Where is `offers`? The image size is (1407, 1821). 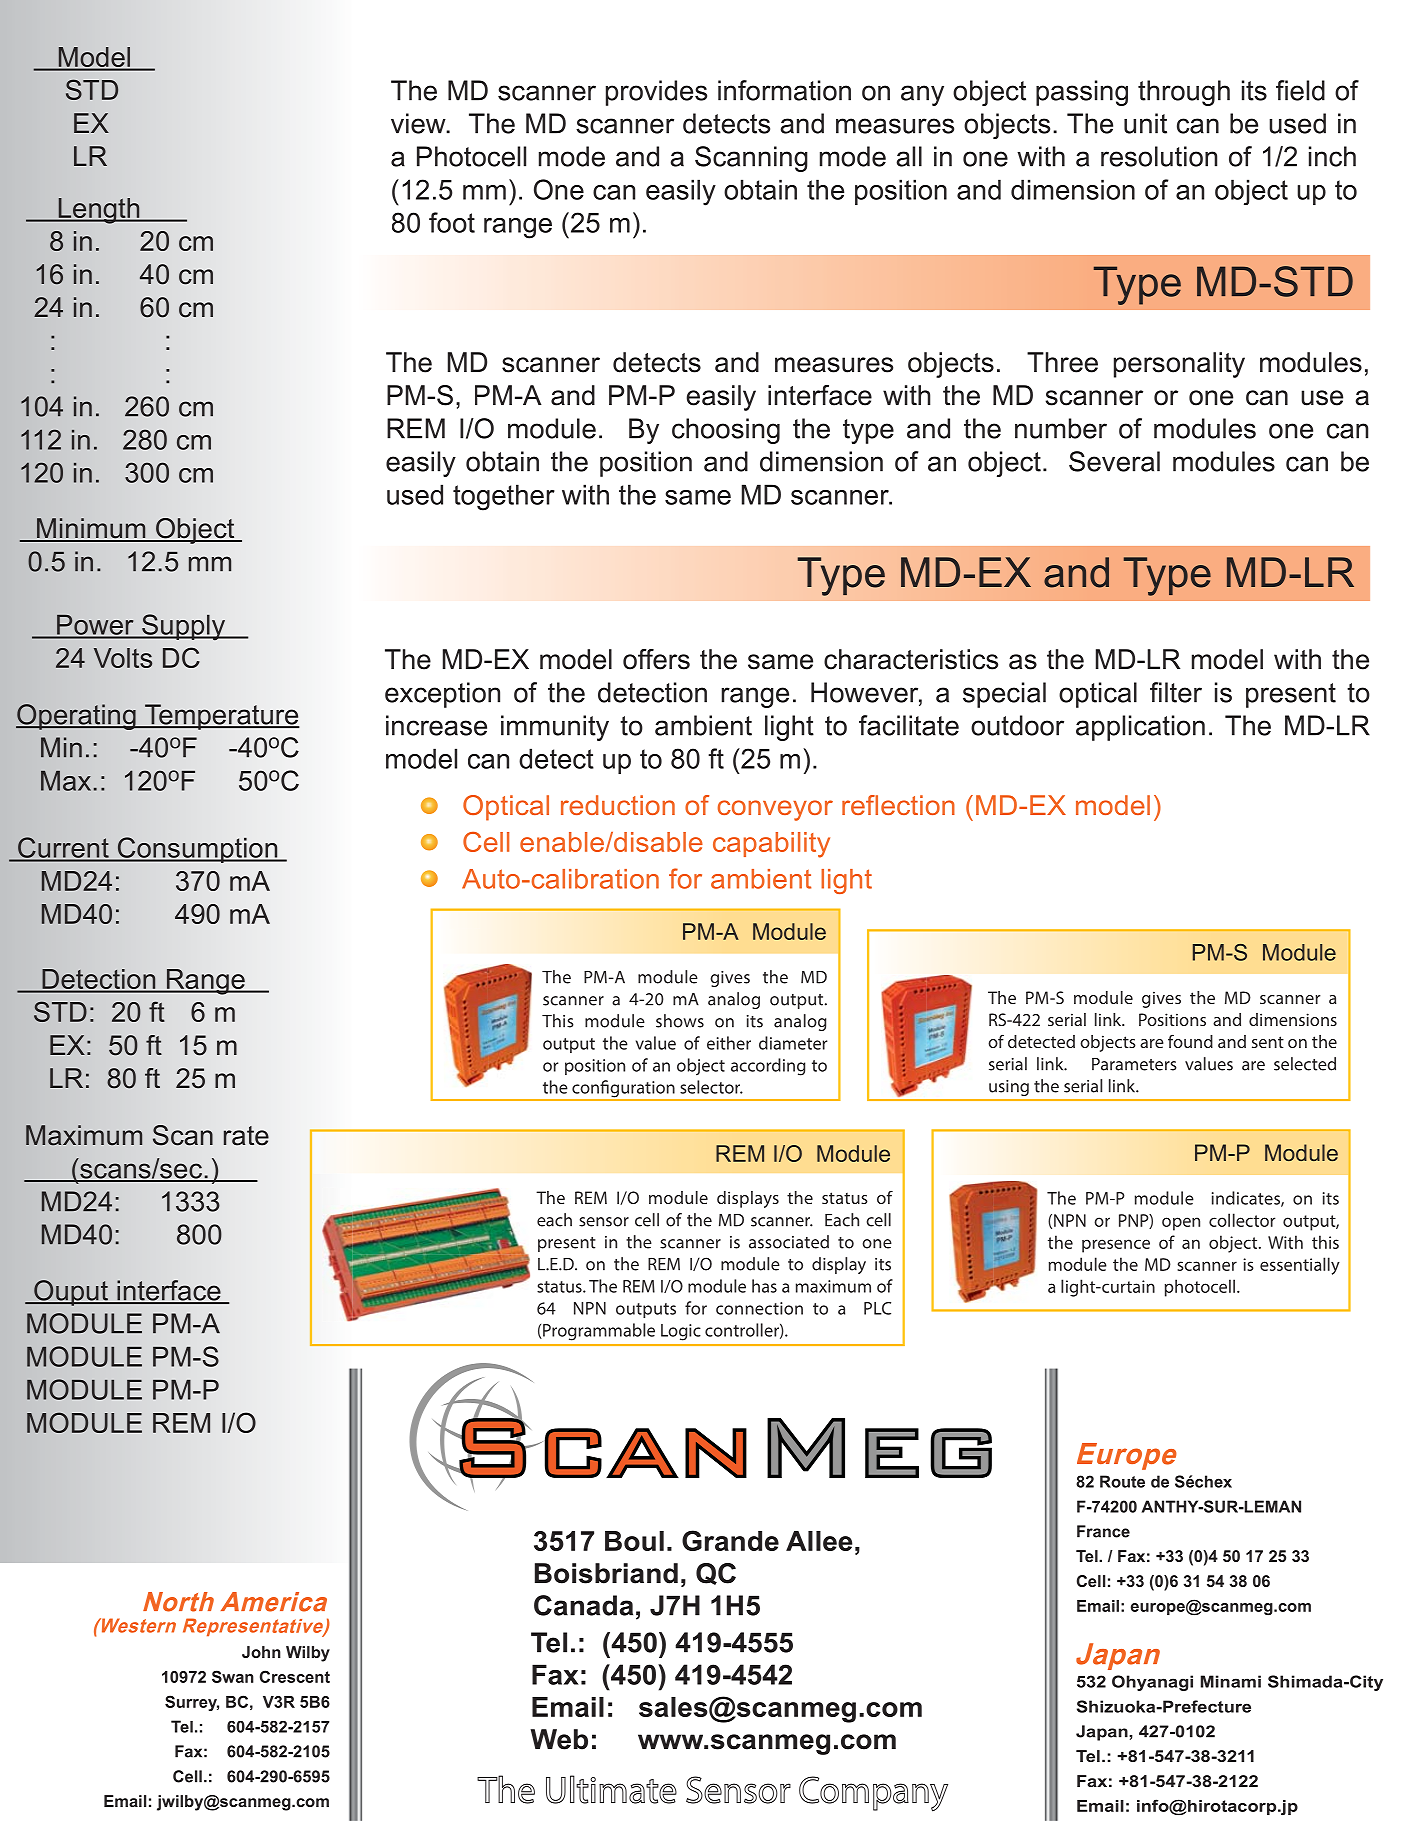
offers is located at coordinates (656, 659).
